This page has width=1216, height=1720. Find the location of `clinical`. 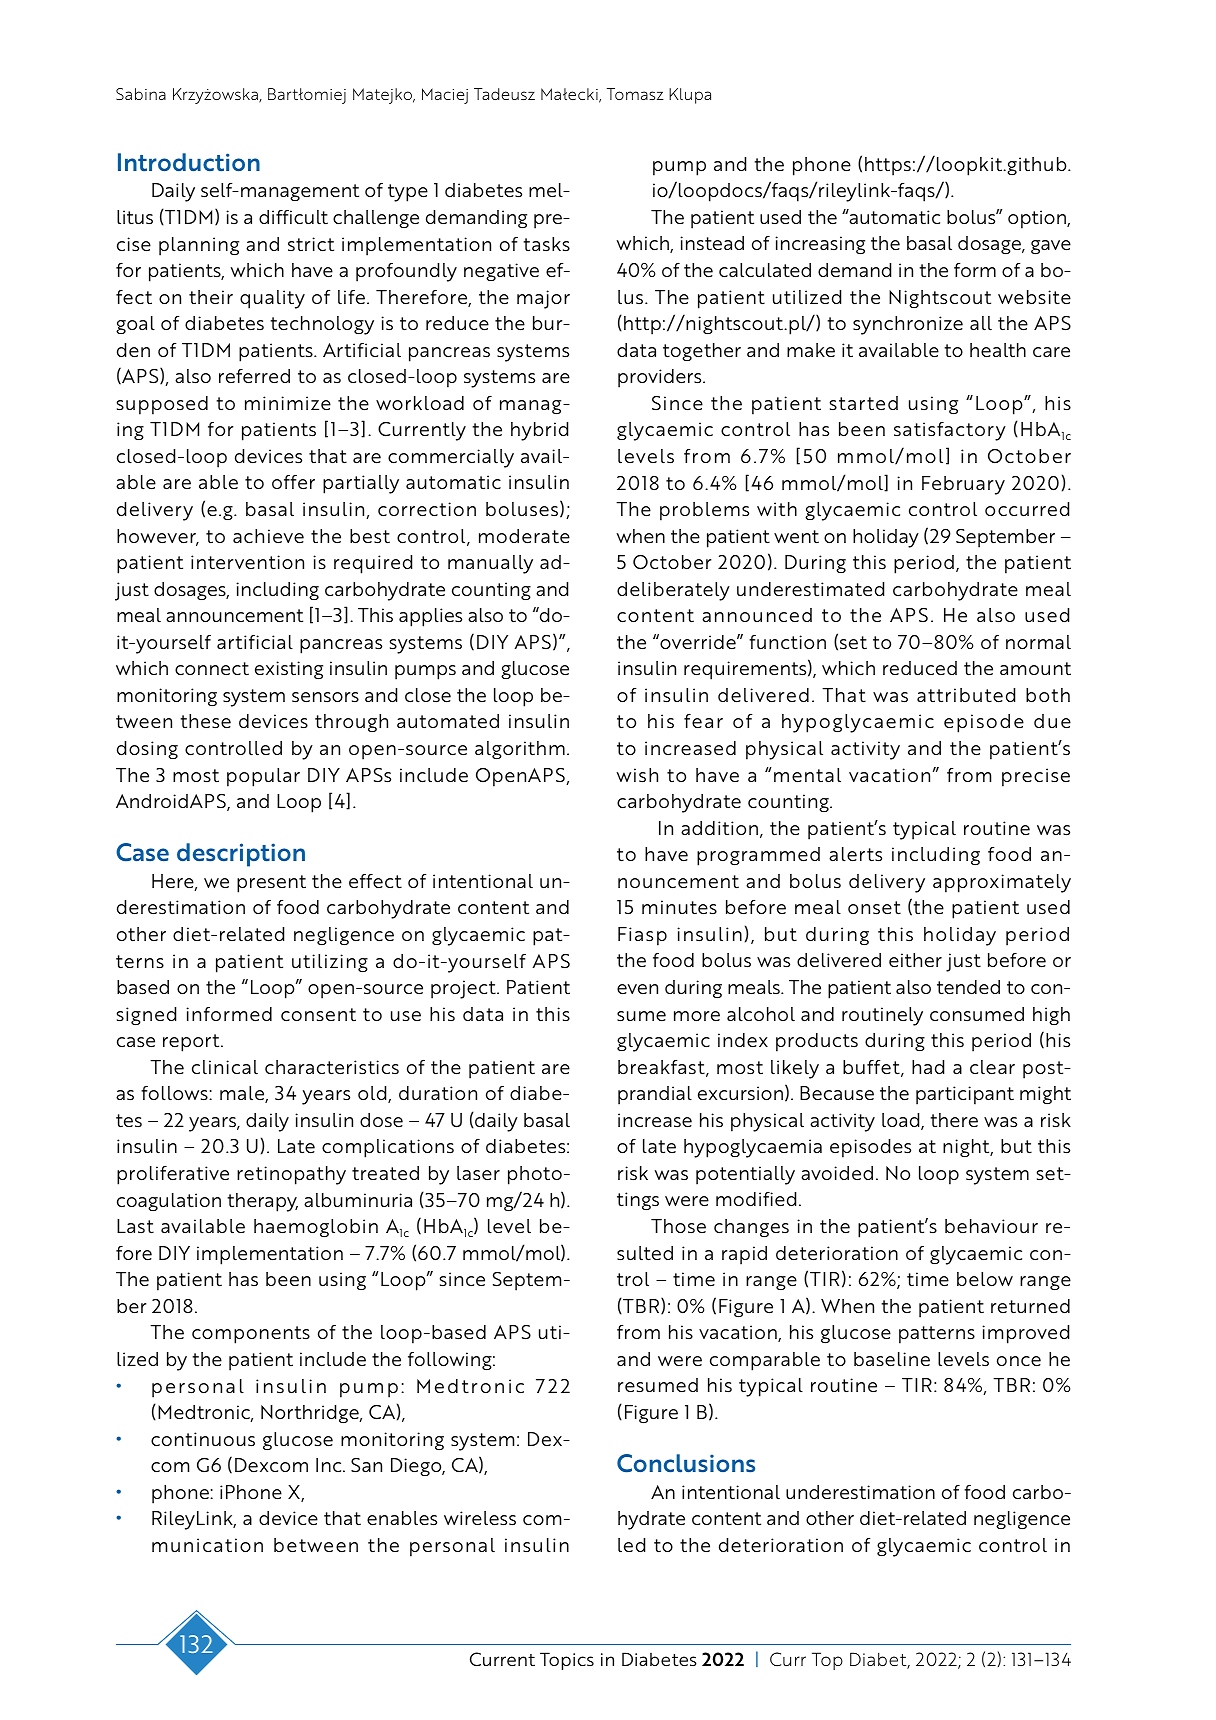

clinical is located at coordinates (225, 1067).
